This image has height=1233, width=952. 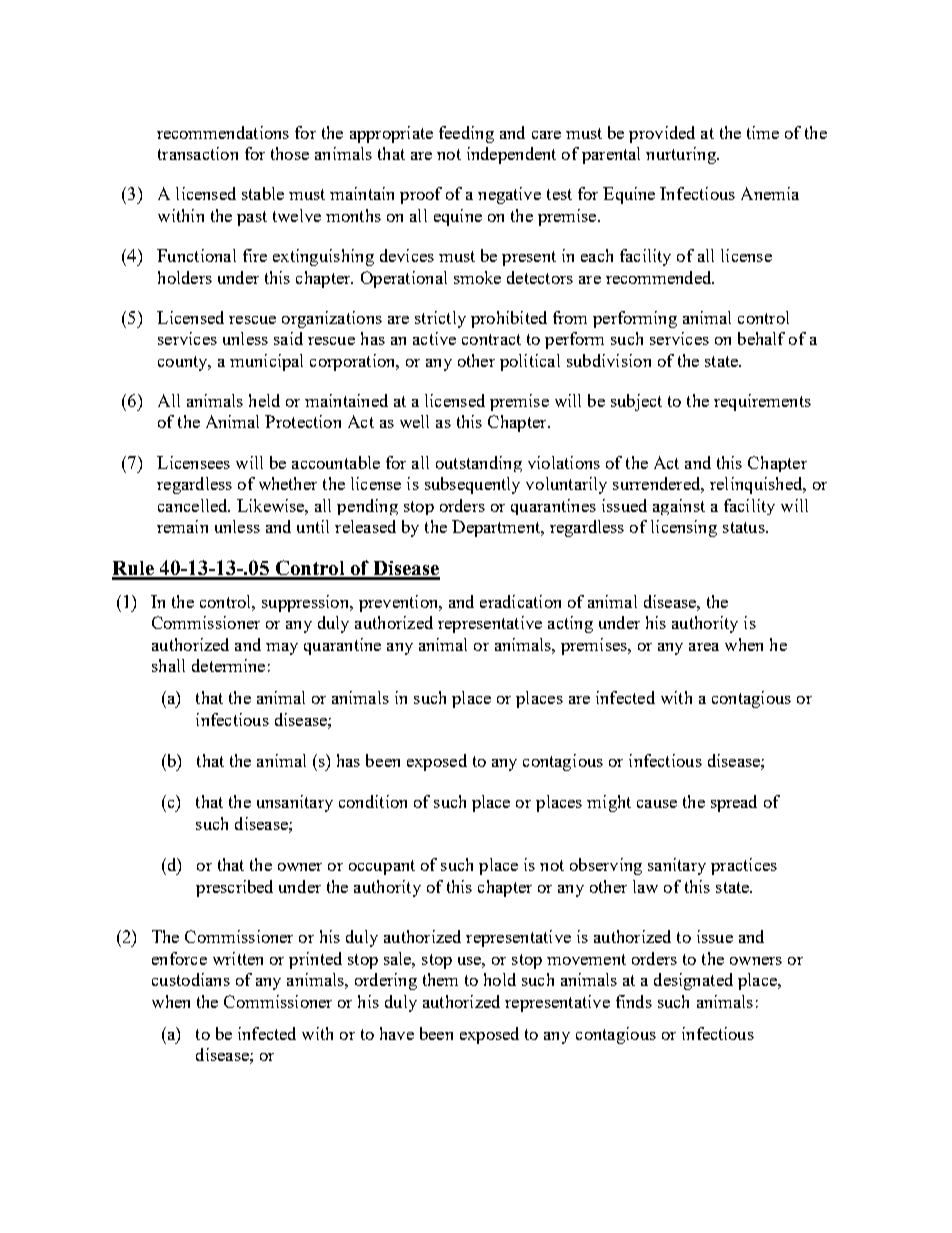 What do you see at coordinates (373, 801) in the image?
I see `condition` at bounding box center [373, 801].
